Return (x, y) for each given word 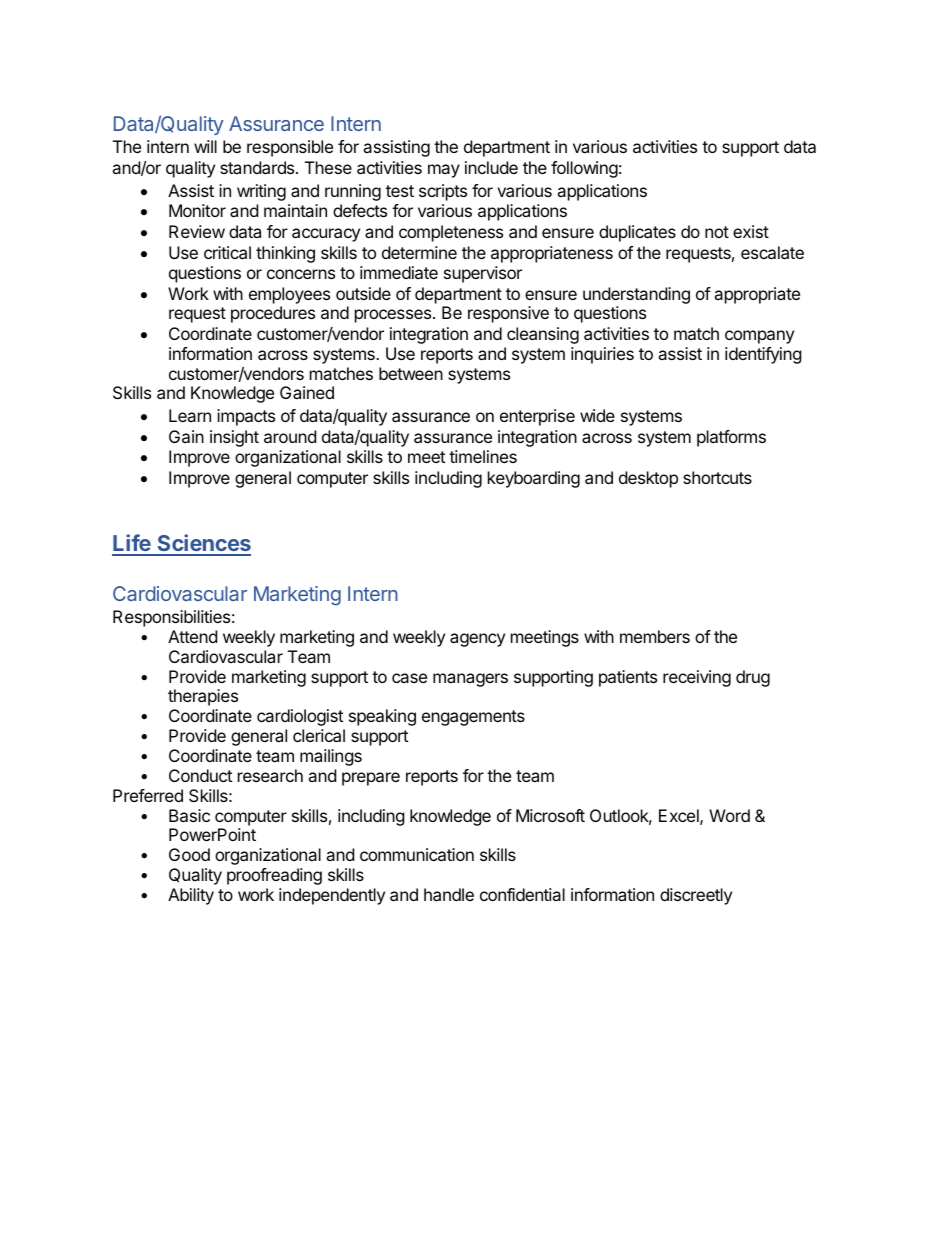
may (444, 171)
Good (189, 854)
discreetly (696, 896)
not (717, 232)
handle (449, 894)
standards (258, 167)
